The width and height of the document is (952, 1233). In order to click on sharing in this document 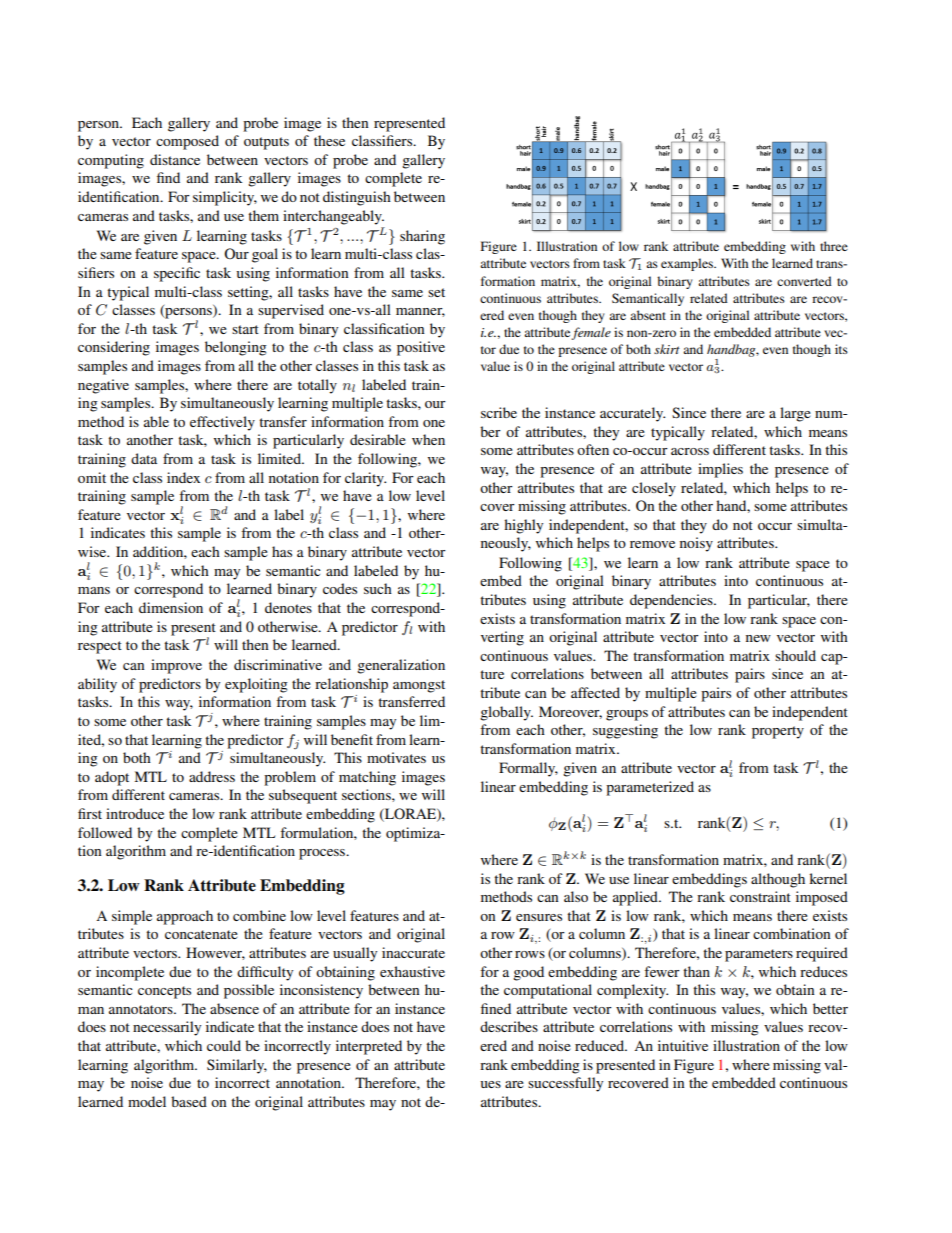, I will do `click(422, 237)`.
